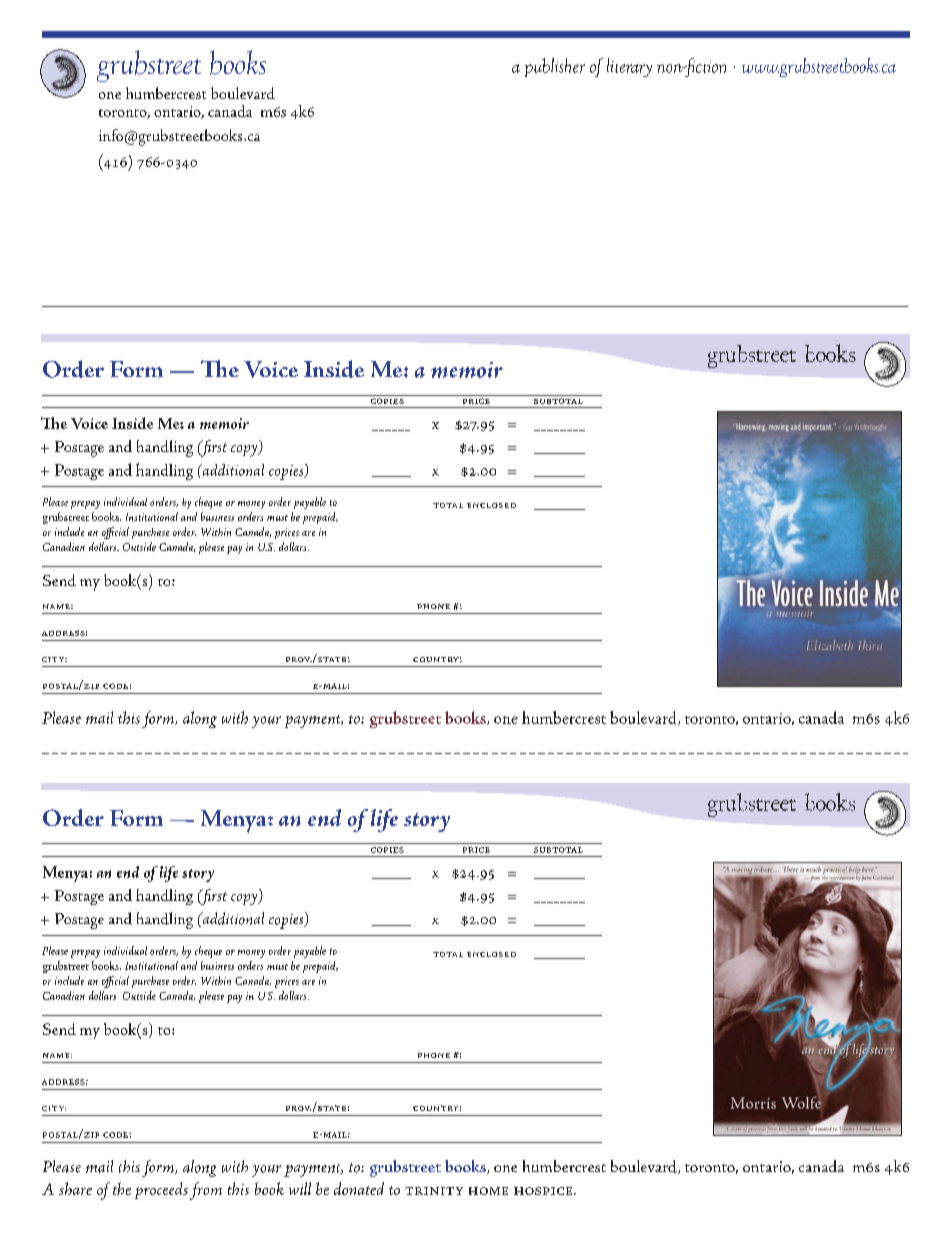 Image resolution: width=952 pixels, height=1233 pixels. I want to click on publisher, so click(555, 67).
